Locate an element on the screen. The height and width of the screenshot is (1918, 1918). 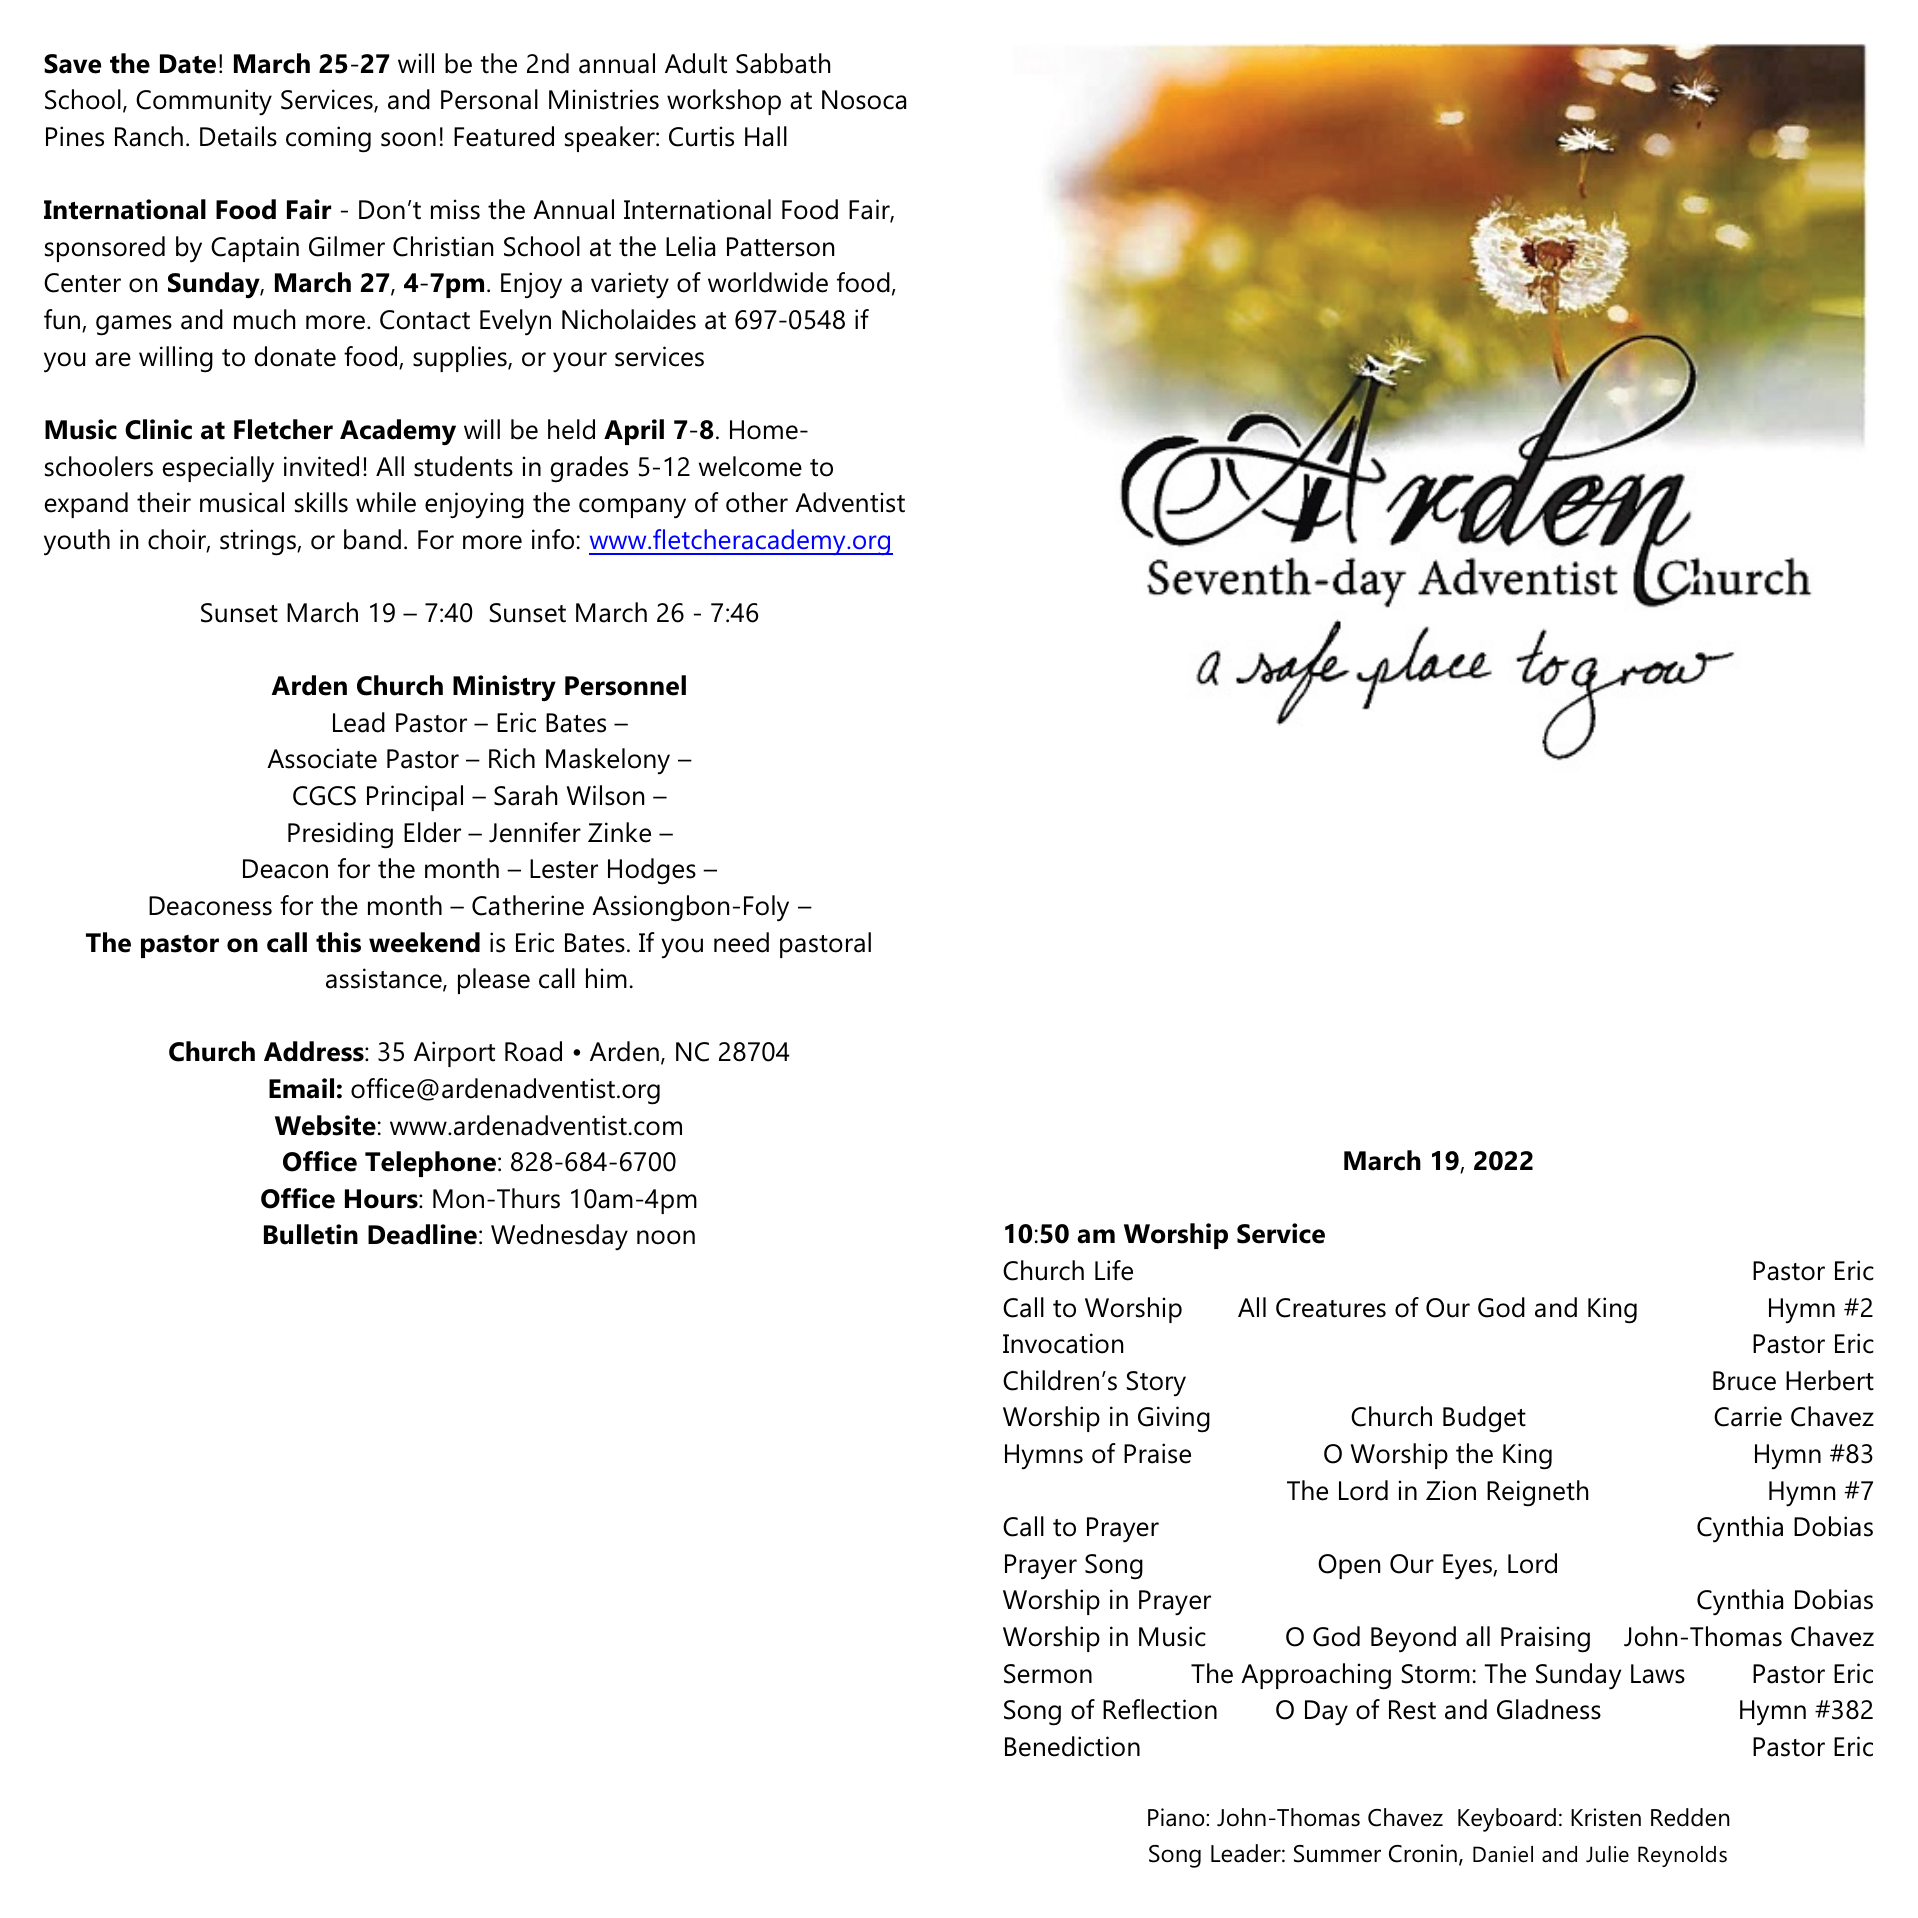
Creatures is located at coordinates (1331, 1308).
